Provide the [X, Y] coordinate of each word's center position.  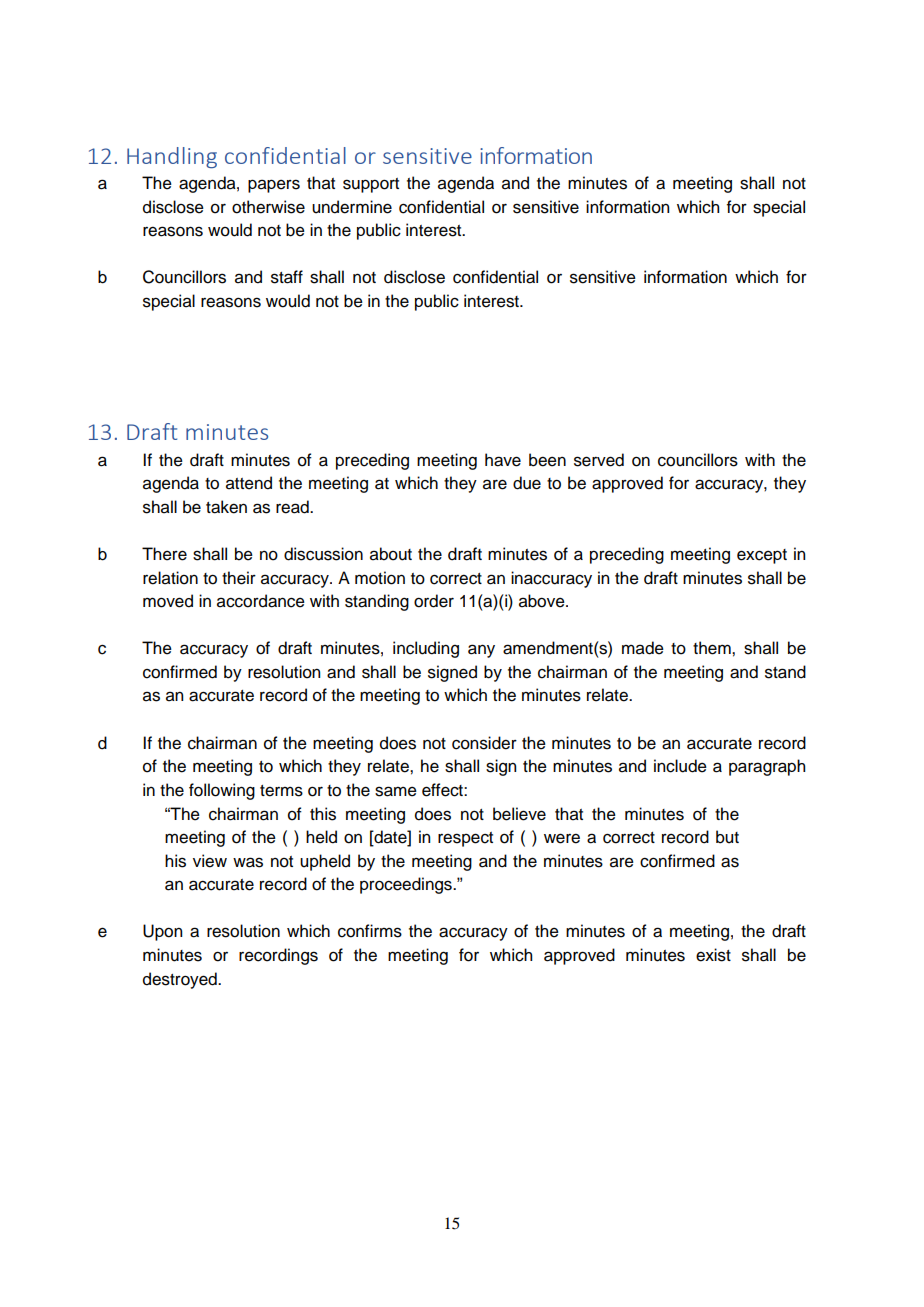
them [713, 648]
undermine [352, 207]
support [371, 185]
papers [274, 186]
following [222, 791]
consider [484, 743]
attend [249, 483]
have [503, 460]
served [599, 460]
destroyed [181, 980]
